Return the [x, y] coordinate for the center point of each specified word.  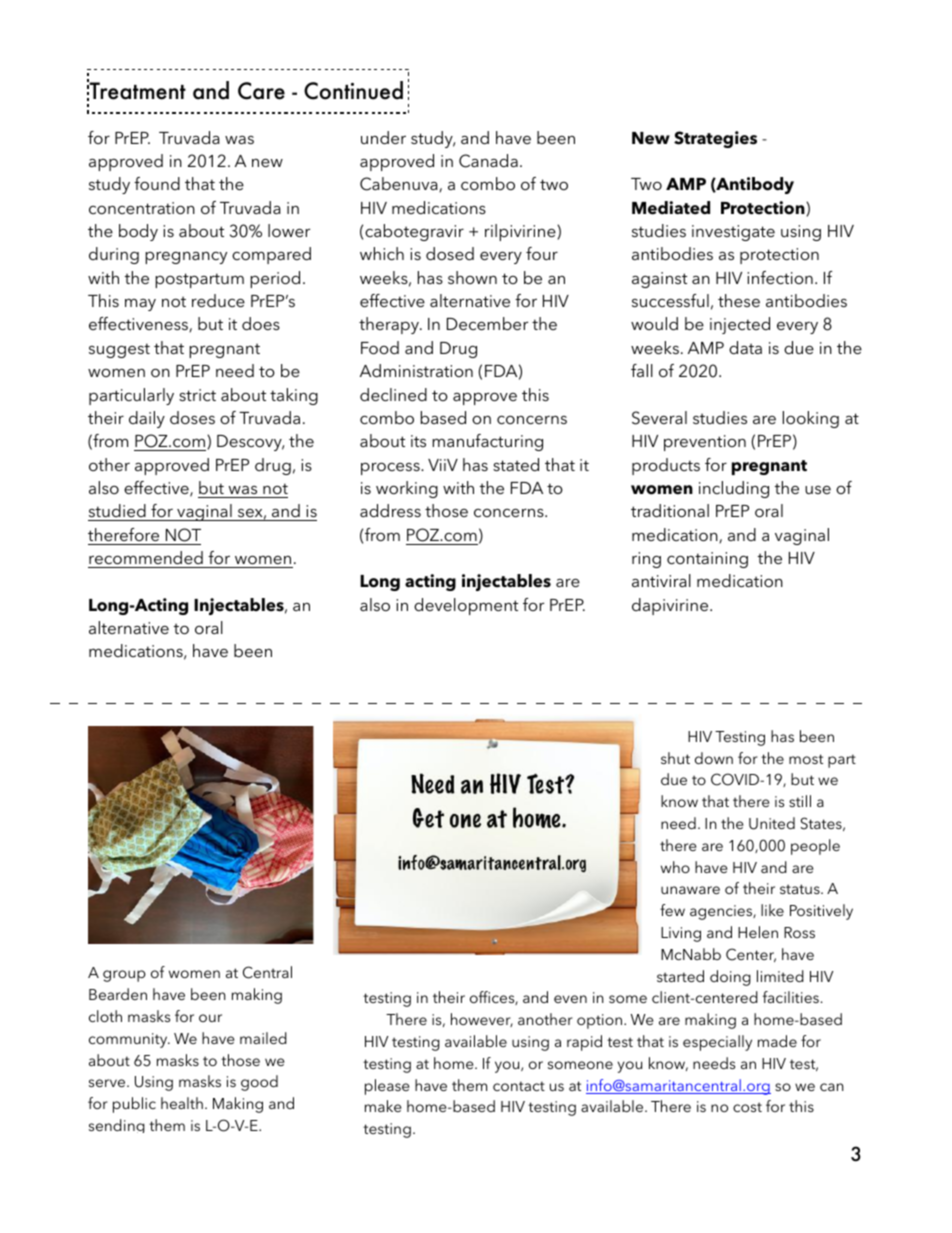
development [466, 606]
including [734, 489]
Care [261, 91]
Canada [488, 161]
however [482, 1020]
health [182, 1103]
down [714, 758]
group [124, 976]
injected [740, 325]
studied [117, 510]
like [772, 910]
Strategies [715, 139]
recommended [146, 557]
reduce [218, 300]
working [407, 489]
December [487, 323]
